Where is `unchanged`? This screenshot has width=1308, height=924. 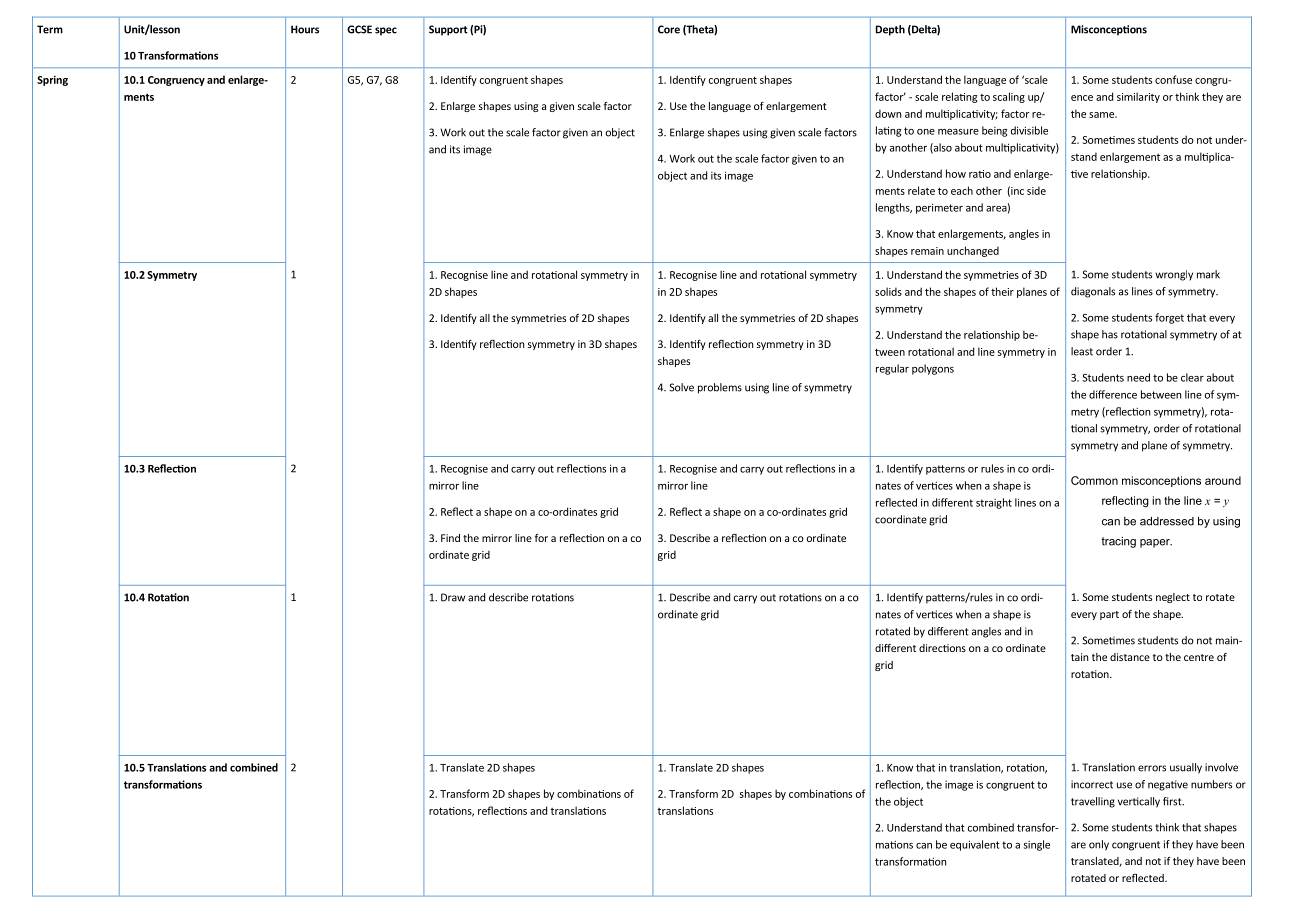 unchanged is located at coordinates (973, 251).
